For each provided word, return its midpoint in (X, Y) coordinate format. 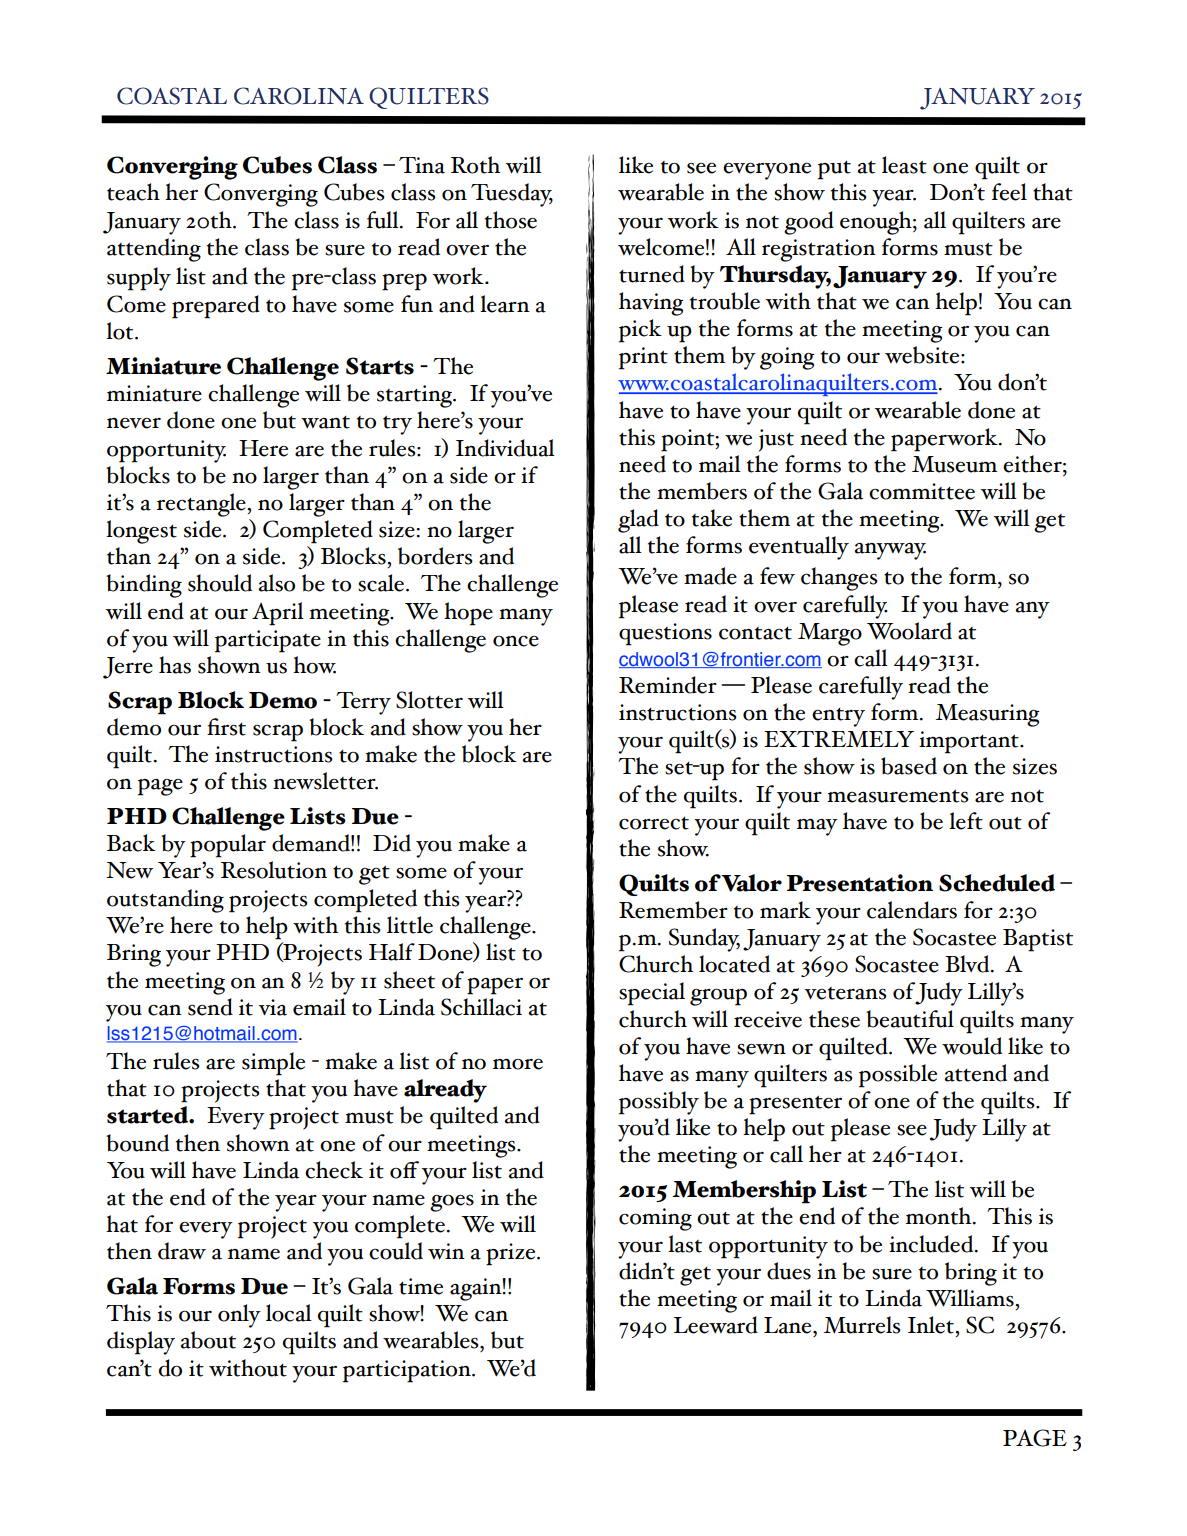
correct (654, 823)
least (904, 165)
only (239, 1316)
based (909, 766)
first (226, 727)
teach (133, 192)
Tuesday (512, 195)
